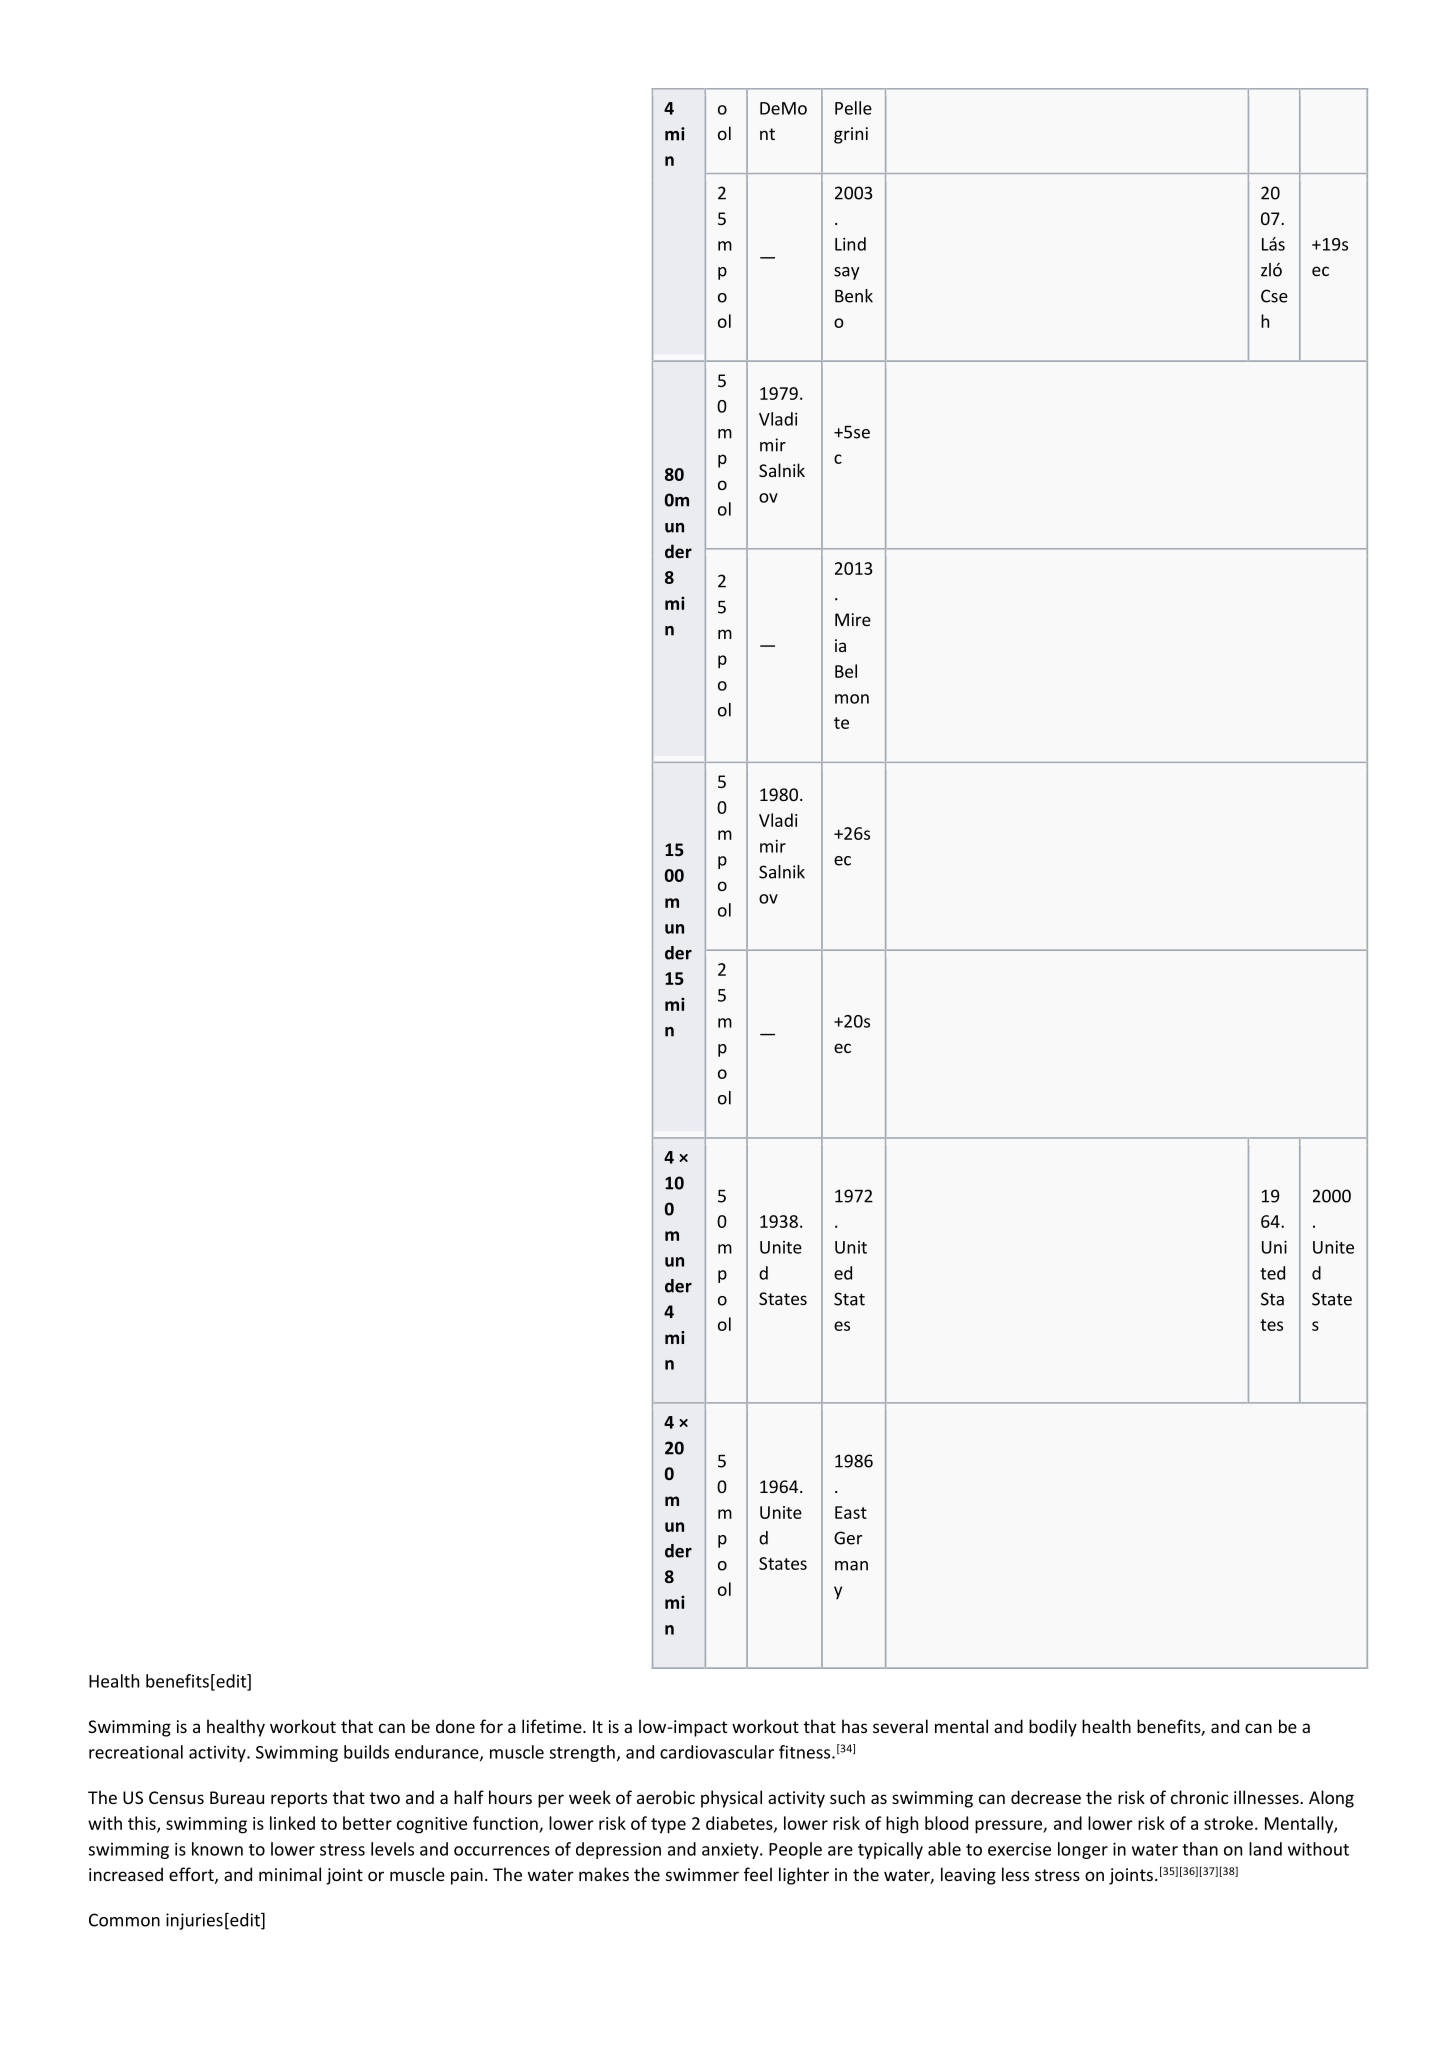 Image resolution: width=1456 pixels, height=2058 pixels. I want to click on Bel, so click(846, 671).
